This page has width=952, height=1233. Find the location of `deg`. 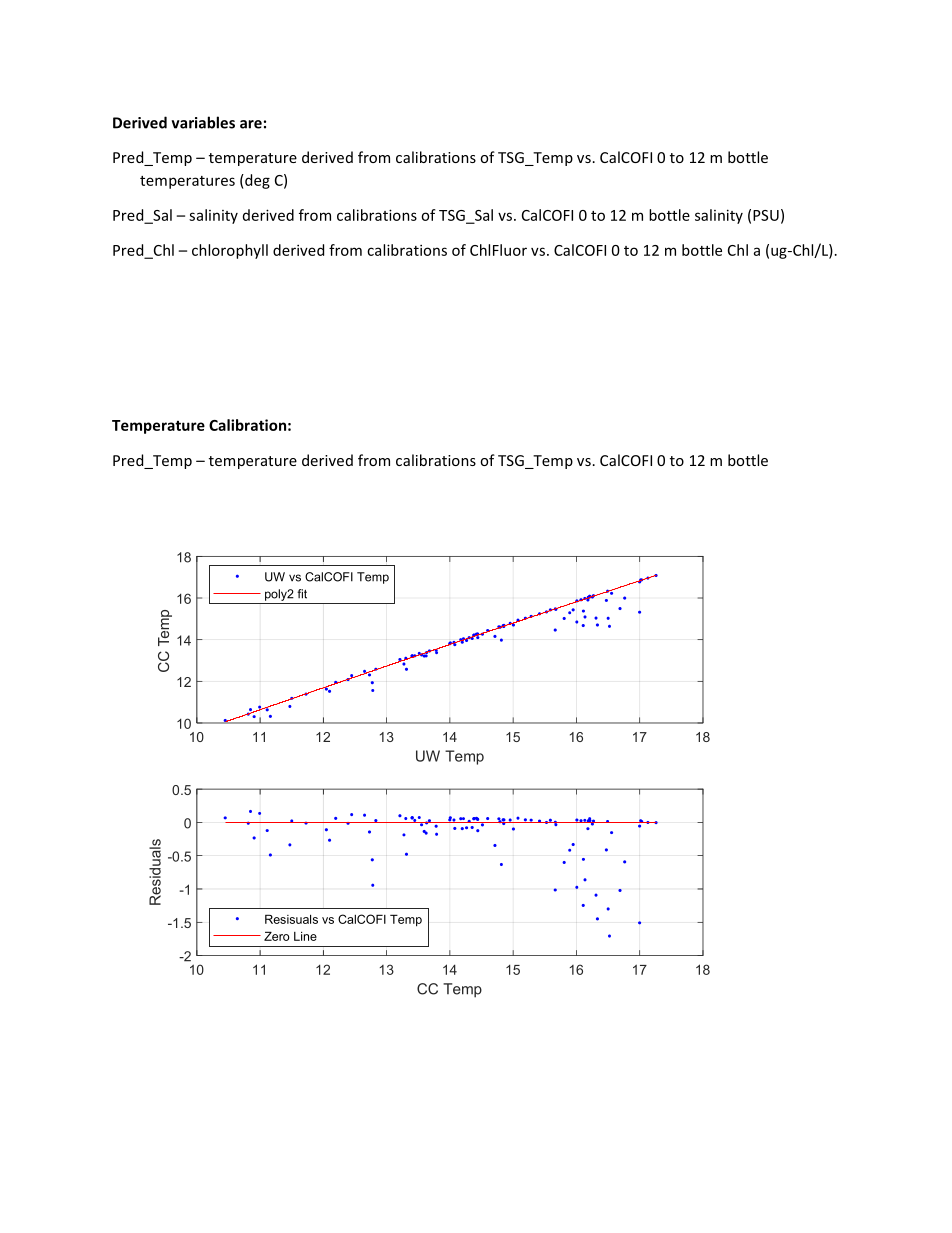

deg is located at coordinates (256, 181).
